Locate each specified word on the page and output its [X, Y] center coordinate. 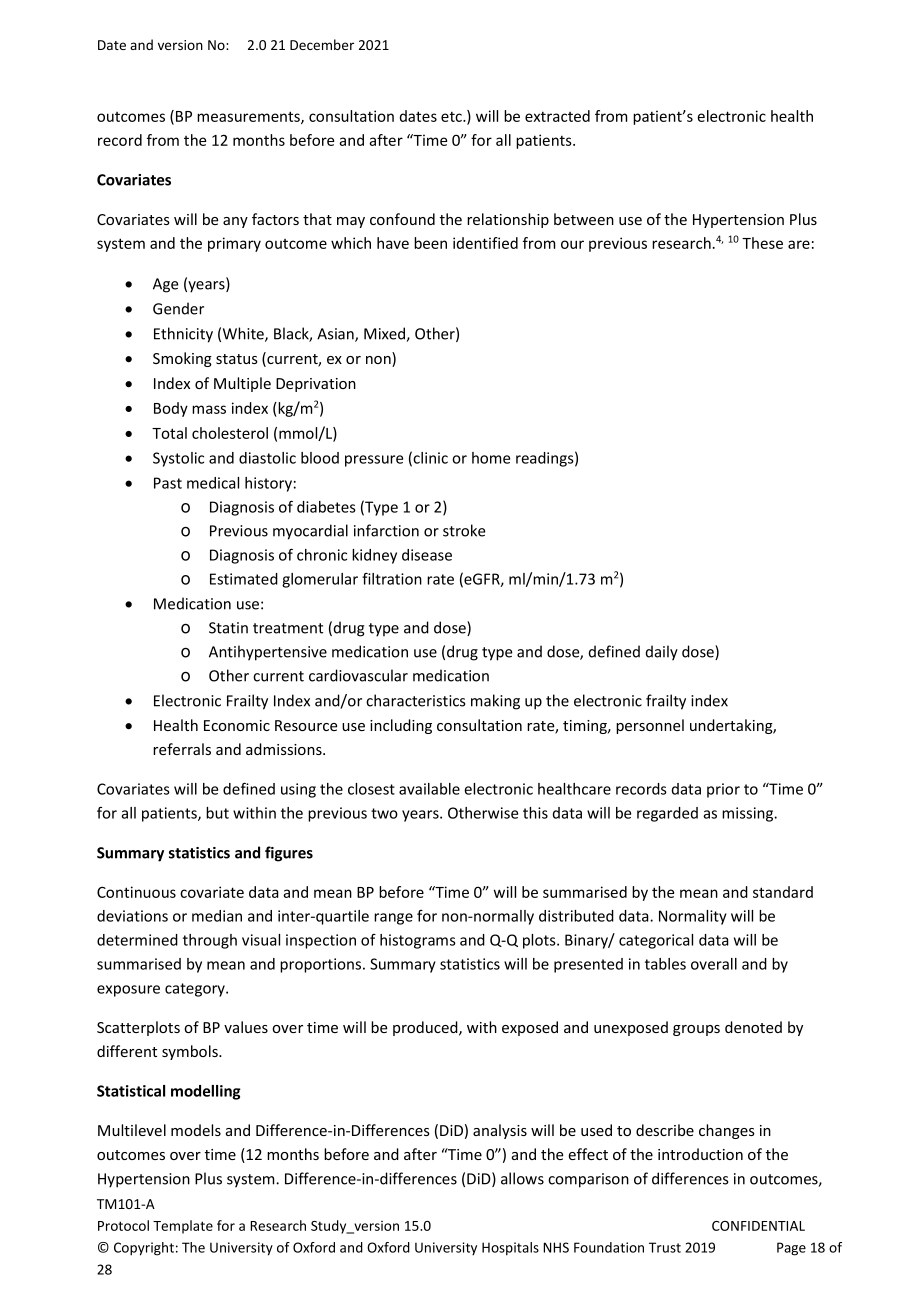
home [491, 458]
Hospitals [510, 1248]
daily [662, 653]
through [210, 941]
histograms [418, 941]
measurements [249, 117]
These [762, 243]
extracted [557, 116]
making [495, 702]
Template [183, 1227]
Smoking [182, 359]
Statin [228, 628]
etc [452, 116]
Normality [693, 917]
